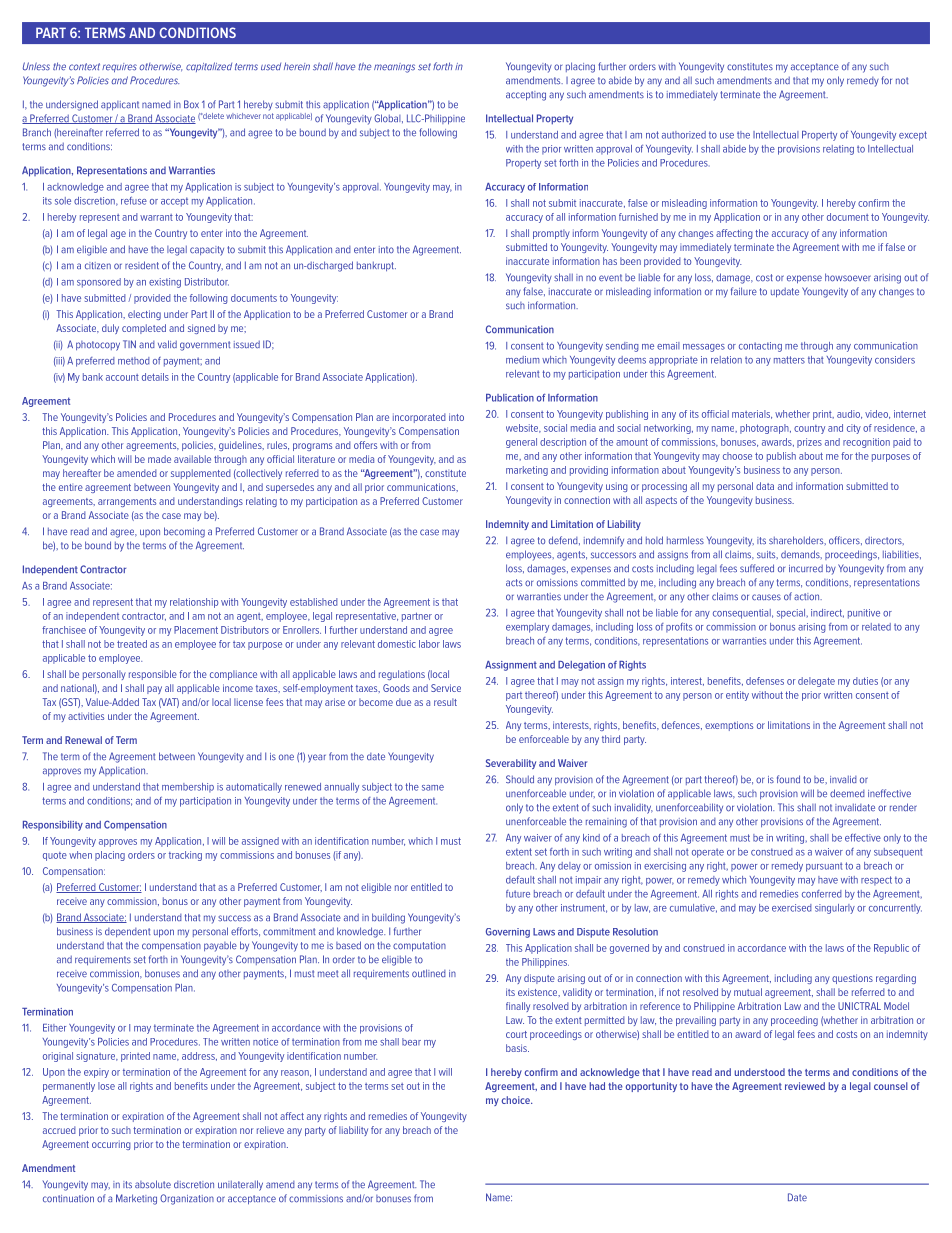 Image resolution: width=952 pixels, height=1233 pixels. I want to click on had, so click(597, 1086).
